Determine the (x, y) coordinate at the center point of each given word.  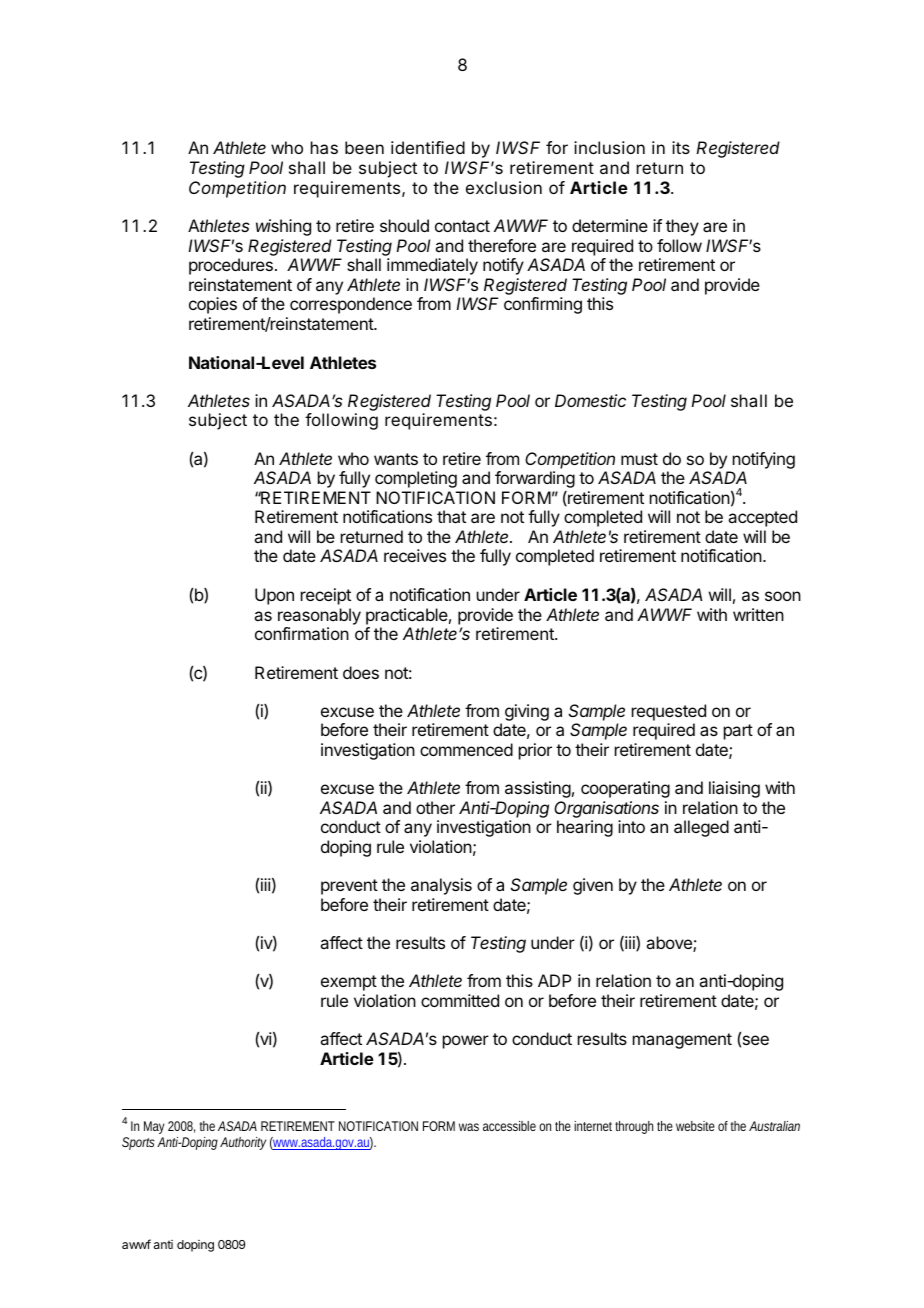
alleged (701, 828)
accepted (762, 518)
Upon (274, 596)
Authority (243, 1143)
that (451, 516)
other (435, 807)
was (469, 1127)
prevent (349, 887)
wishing (283, 227)
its (681, 147)
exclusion (504, 187)
